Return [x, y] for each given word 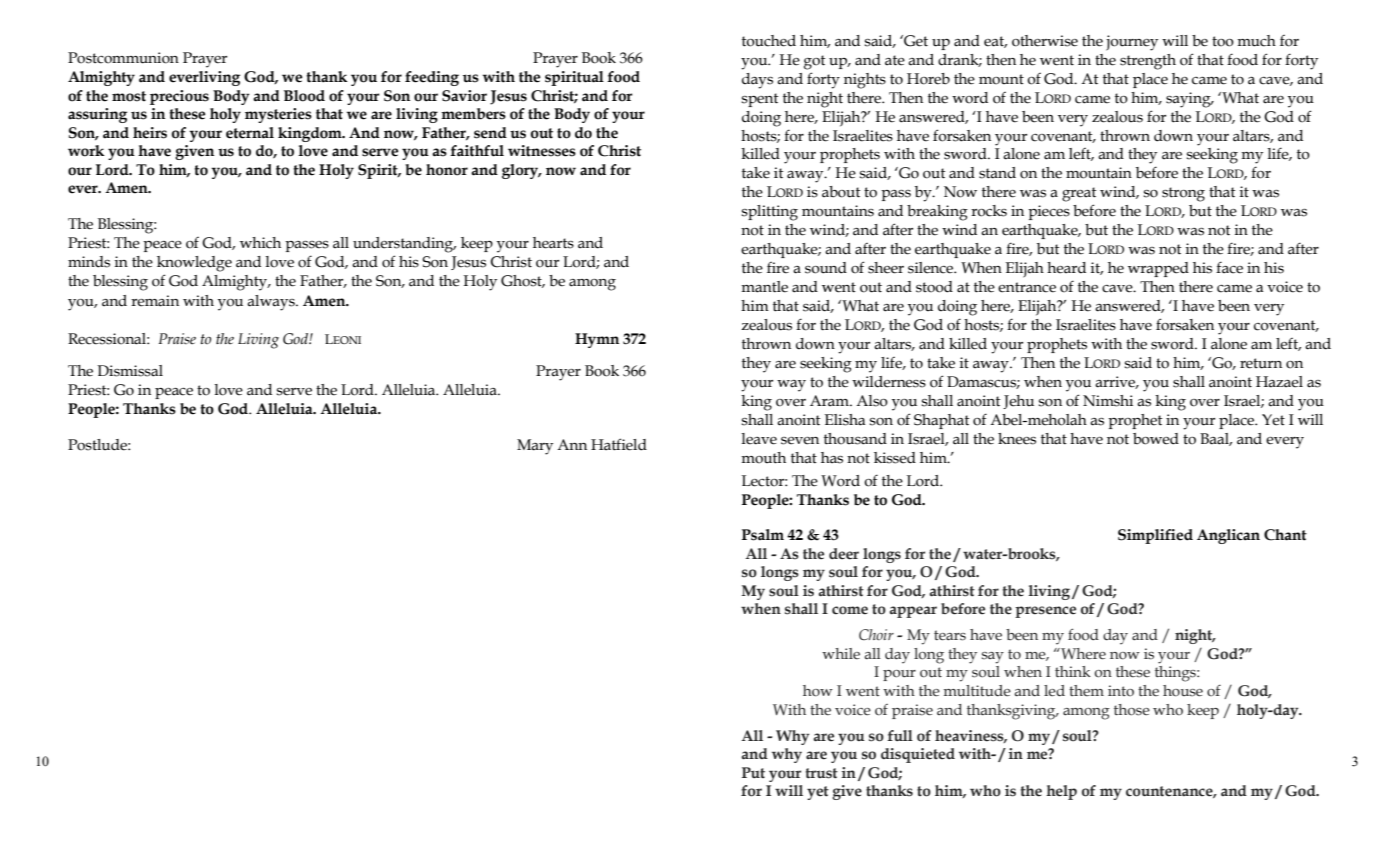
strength [1148, 62]
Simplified [1155, 536]
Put [753, 772]
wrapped [1158, 269]
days [757, 81]
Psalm [763, 535]
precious [179, 97]
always [272, 303]
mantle [764, 287]
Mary [535, 447]
